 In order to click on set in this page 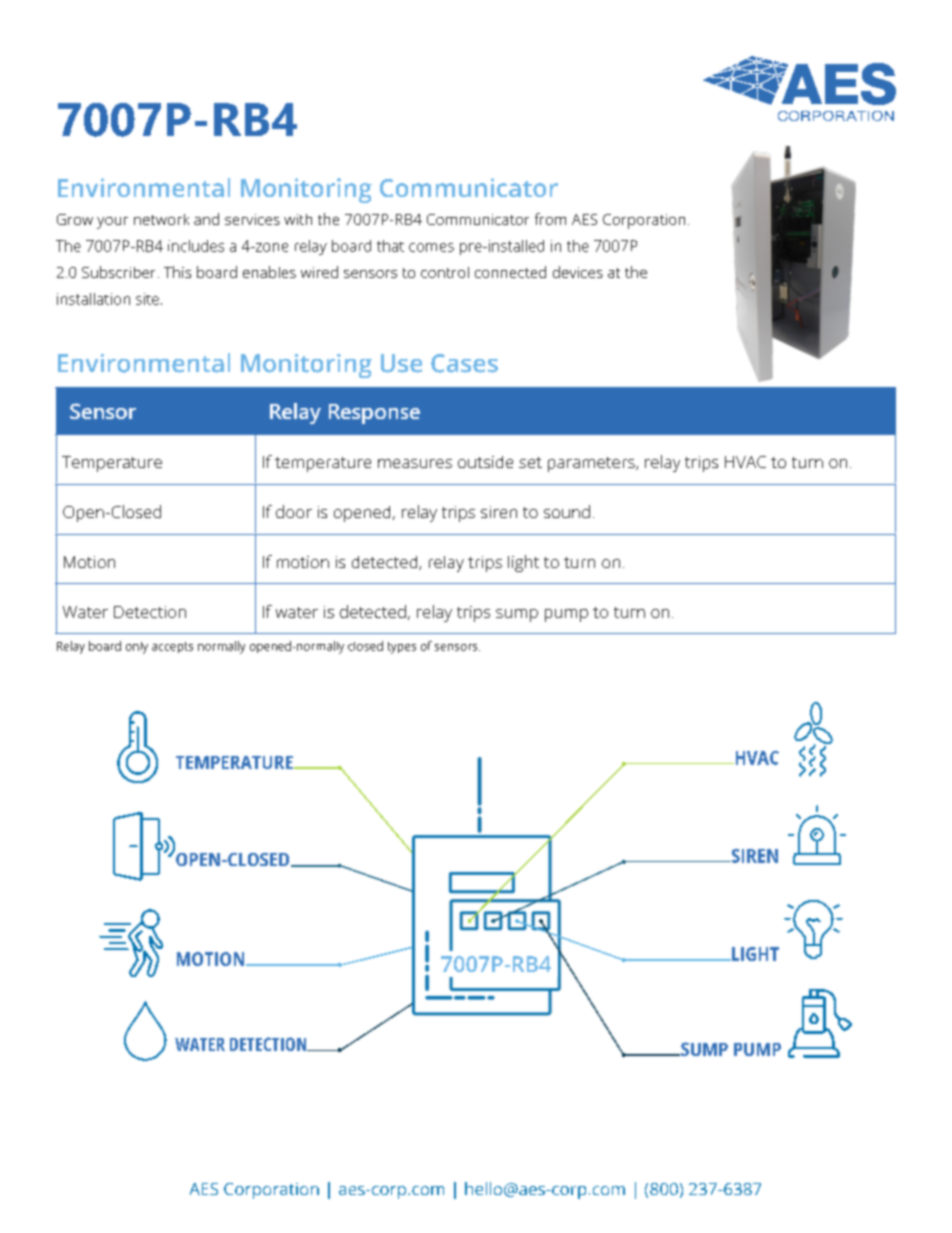, I will do `click(530, 462)`.
